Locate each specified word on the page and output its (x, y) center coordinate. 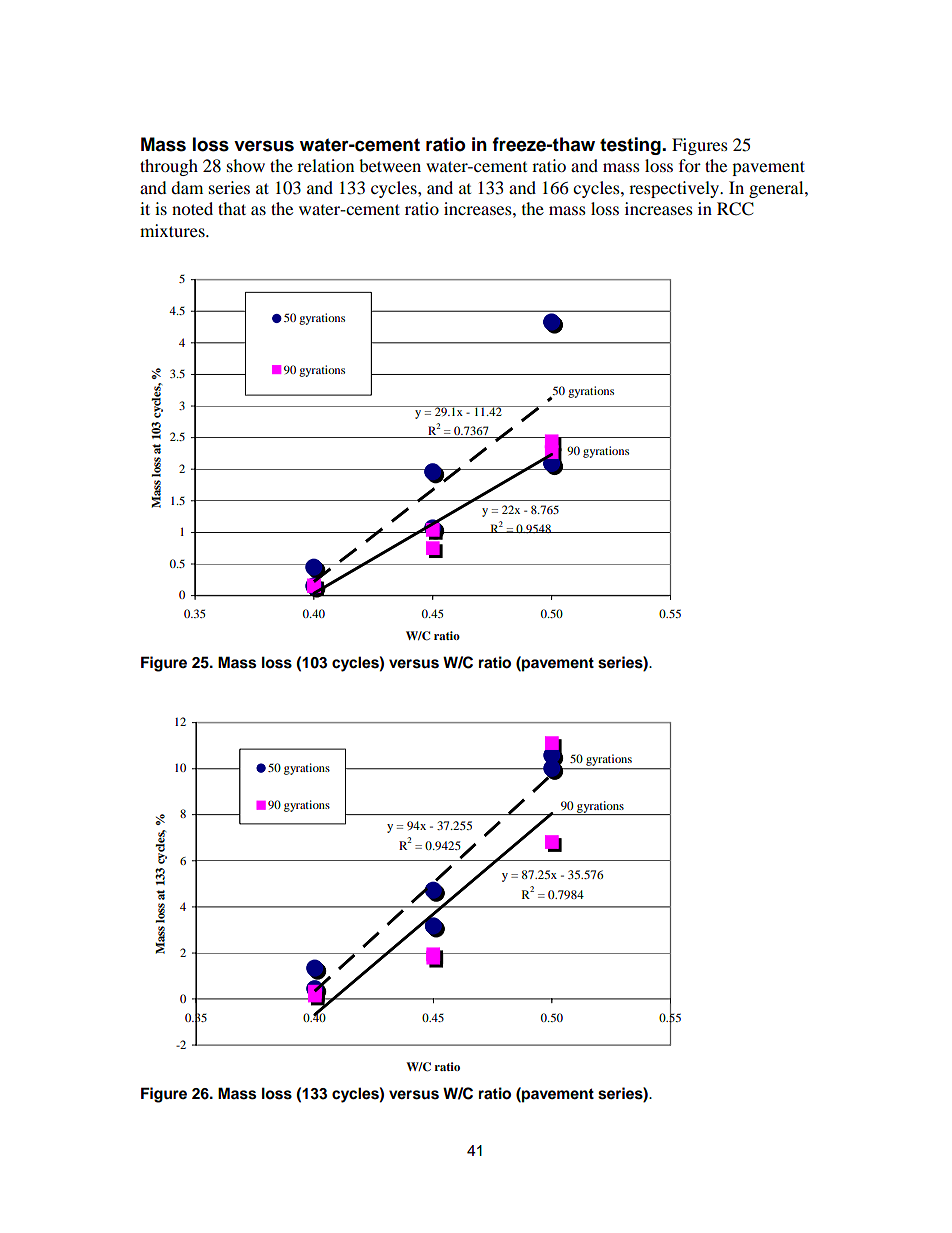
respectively (675, 189)
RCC (735, 209)
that (232, 208)
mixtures (173, 230)
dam (187, 187)
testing (631, 146)
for (690, 165)
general (777, 189)
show (246, 165)
